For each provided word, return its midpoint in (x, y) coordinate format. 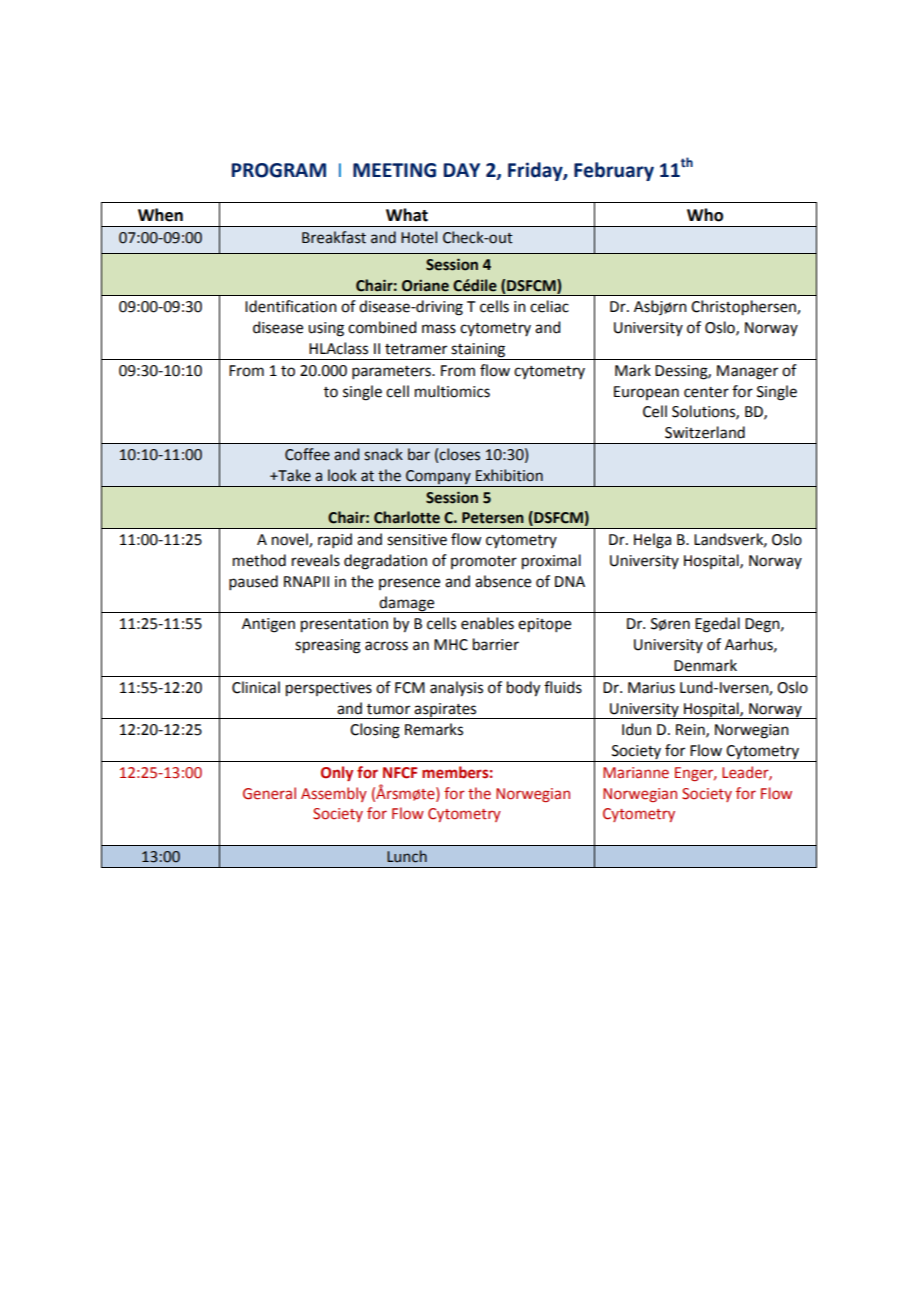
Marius (651, 688)
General (269, 793)
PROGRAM (279, 170)
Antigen (268, 625)
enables (487, 623)
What (407, 215)
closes (459, 454)
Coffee (307, 454)
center (706, 392)
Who (705, 215)
